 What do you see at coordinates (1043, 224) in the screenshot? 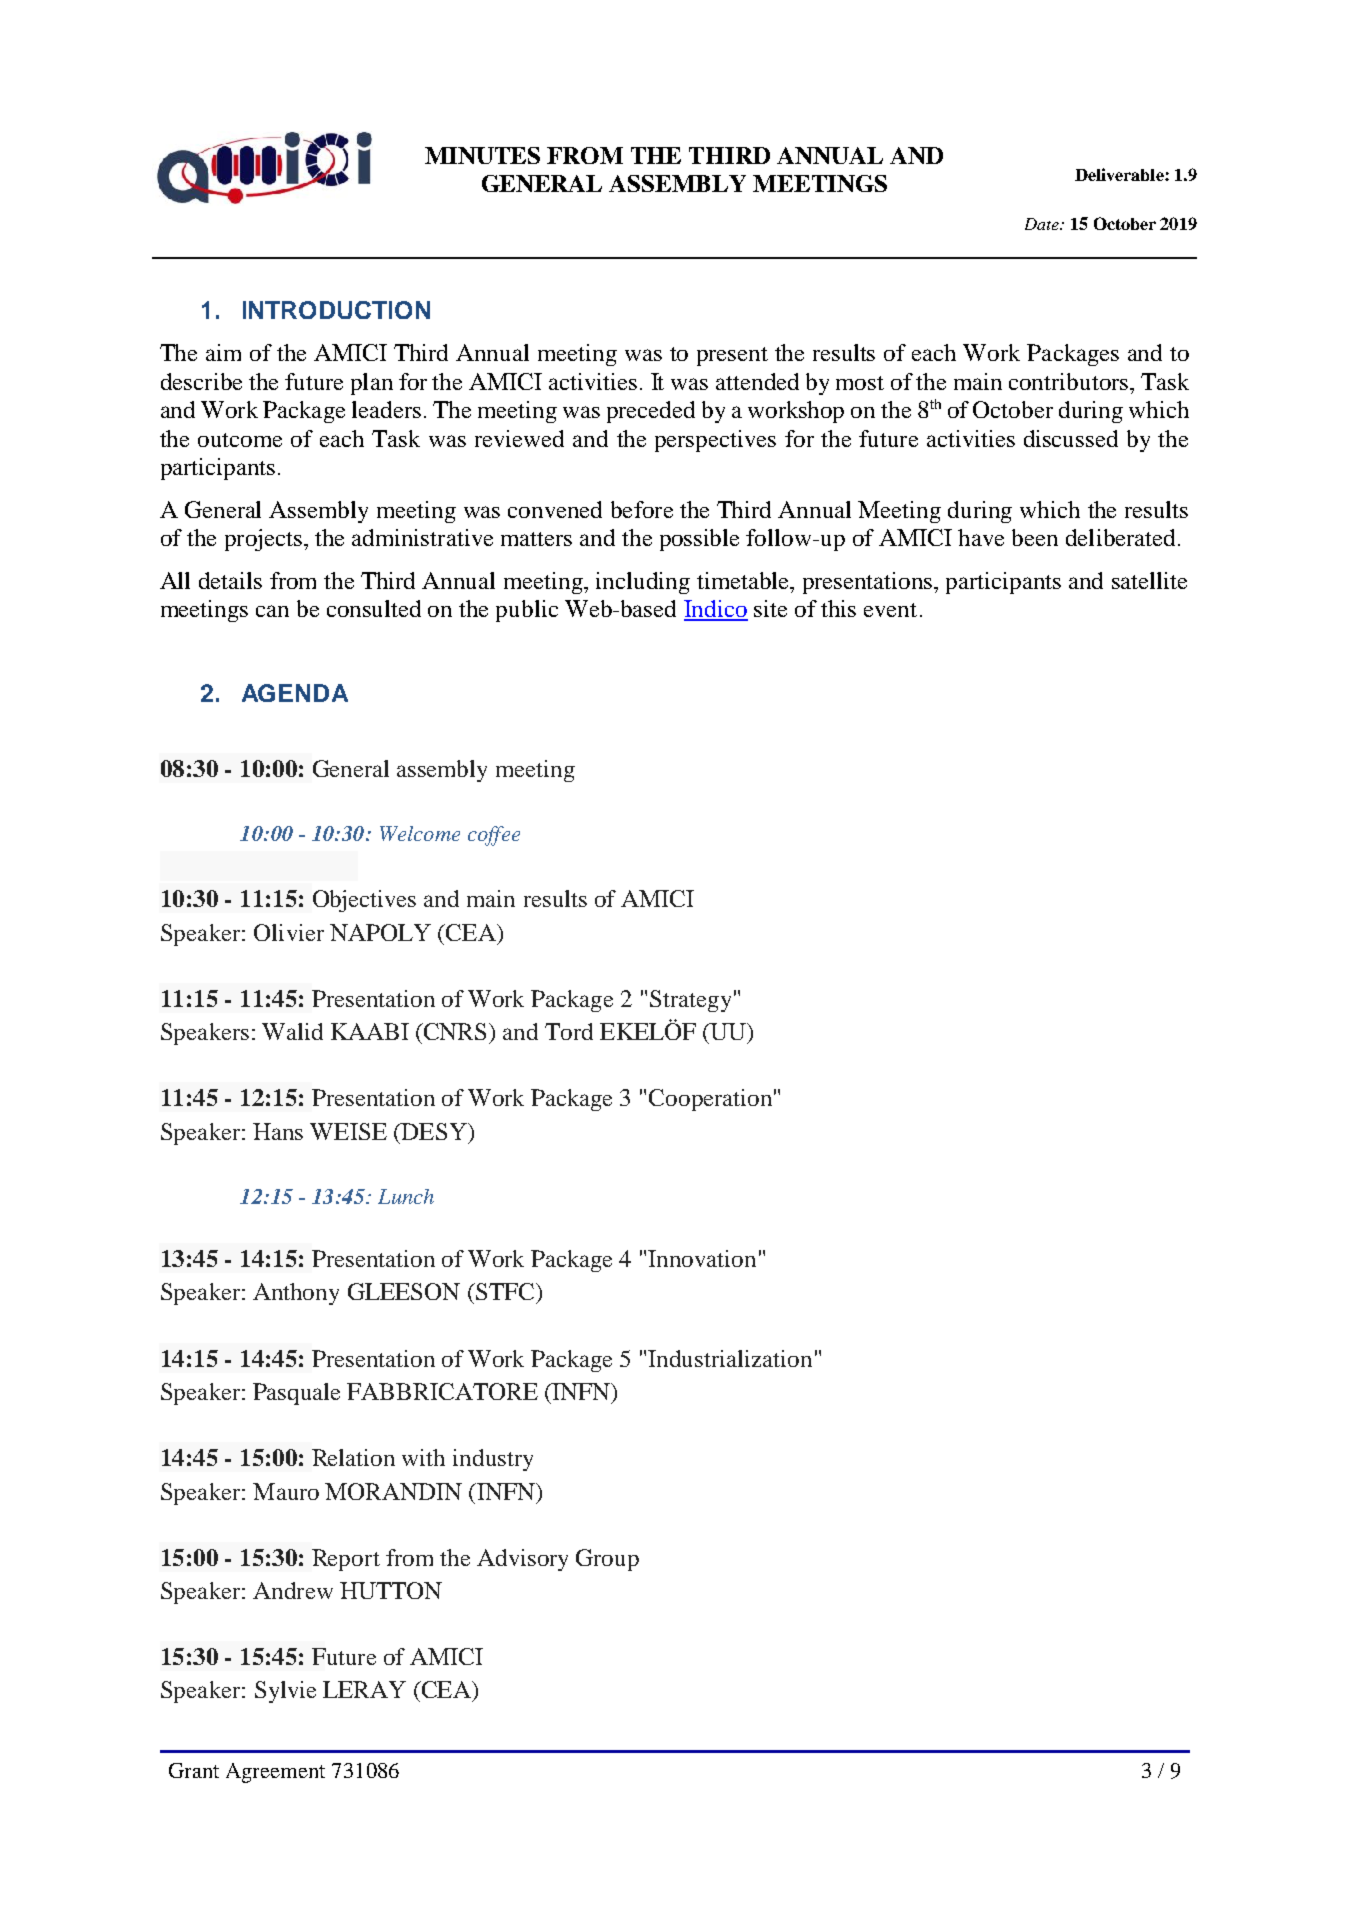
I see `Date` at bounding box center [1043, 224].
